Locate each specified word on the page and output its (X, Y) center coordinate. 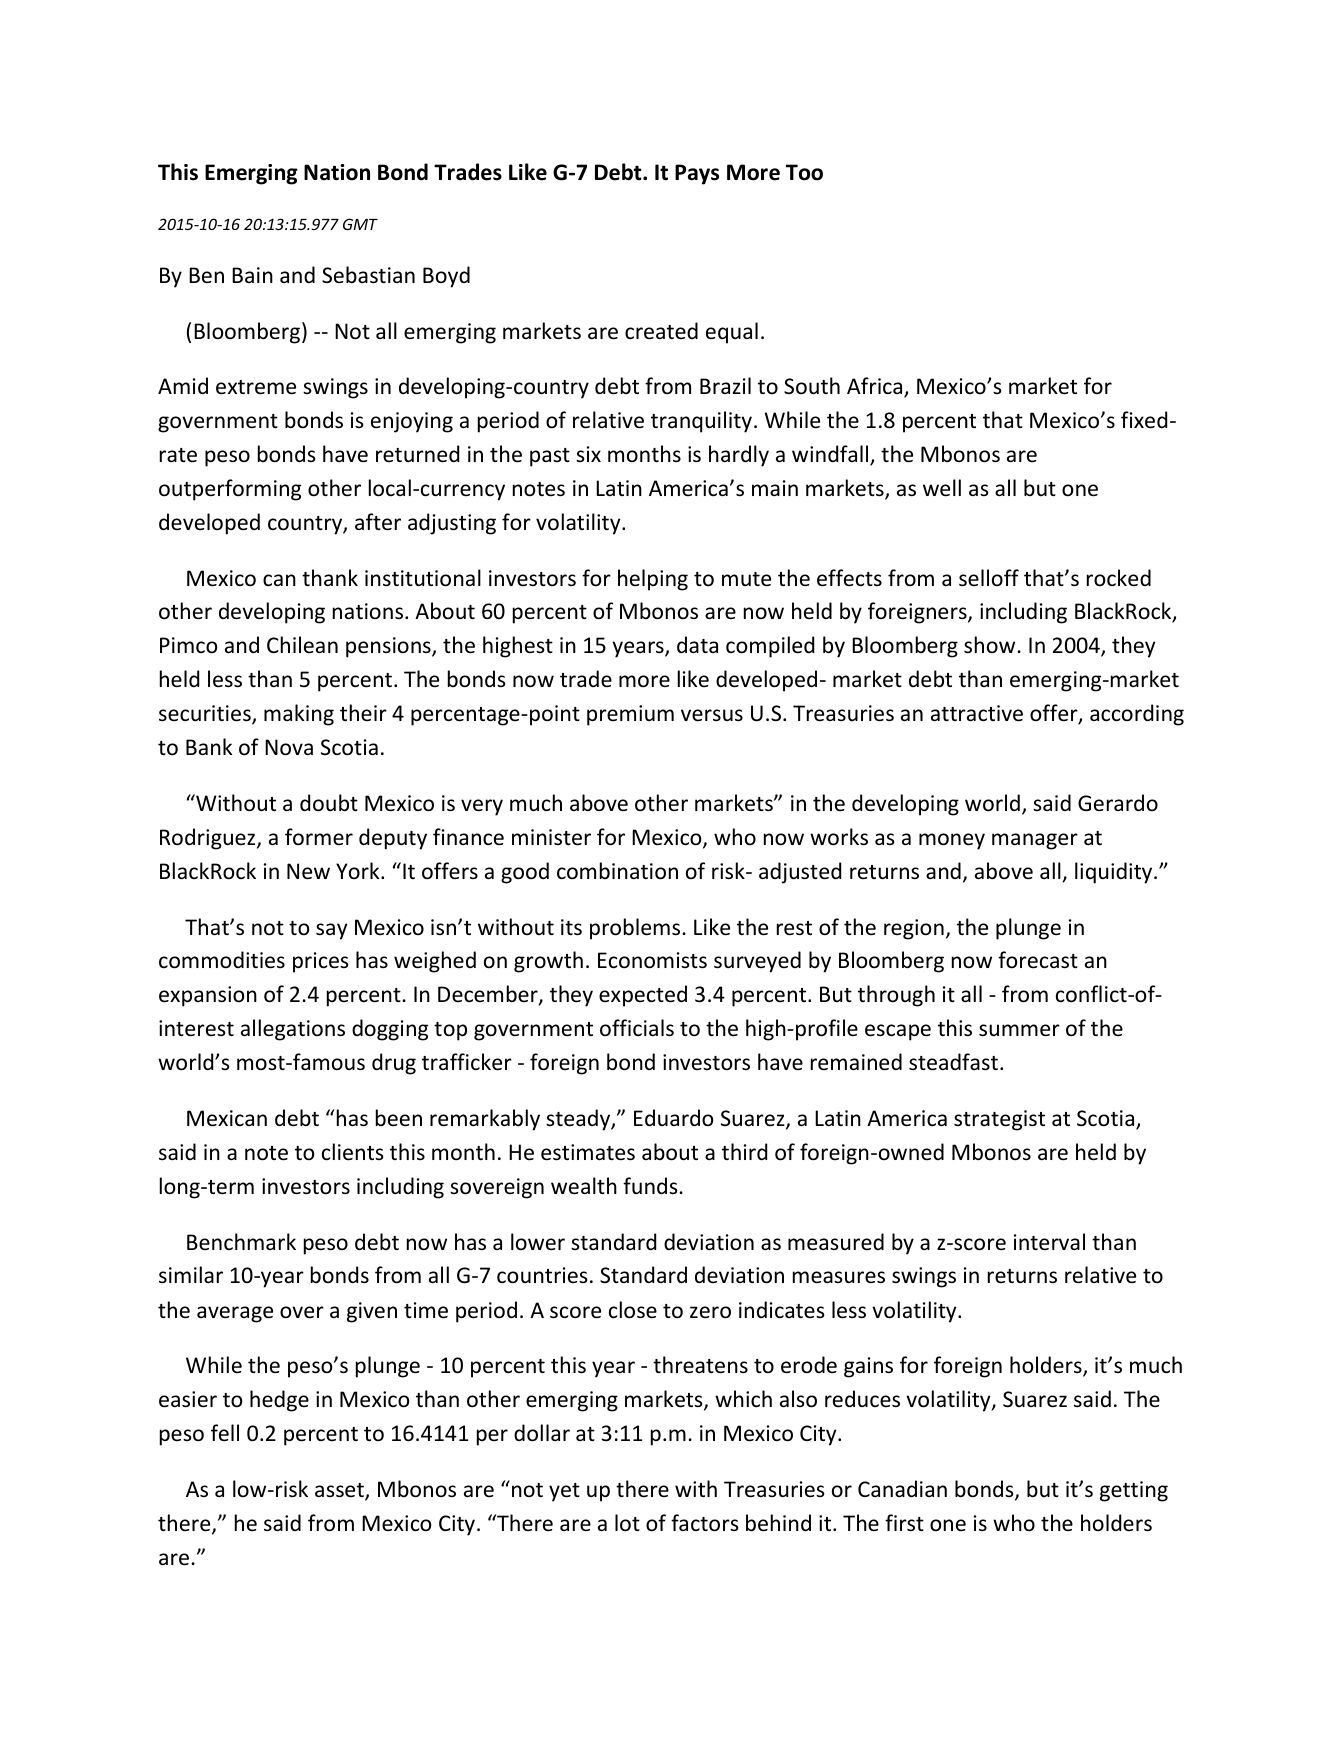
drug (394, 1064)
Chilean (302, 645)
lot (627, 1523)
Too (804, 172)
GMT (360, 224)
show (989, 645)
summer (1019, 1030)
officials (637, 1028)
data (697, 644)
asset (340, 1491)
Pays (697, 174)
